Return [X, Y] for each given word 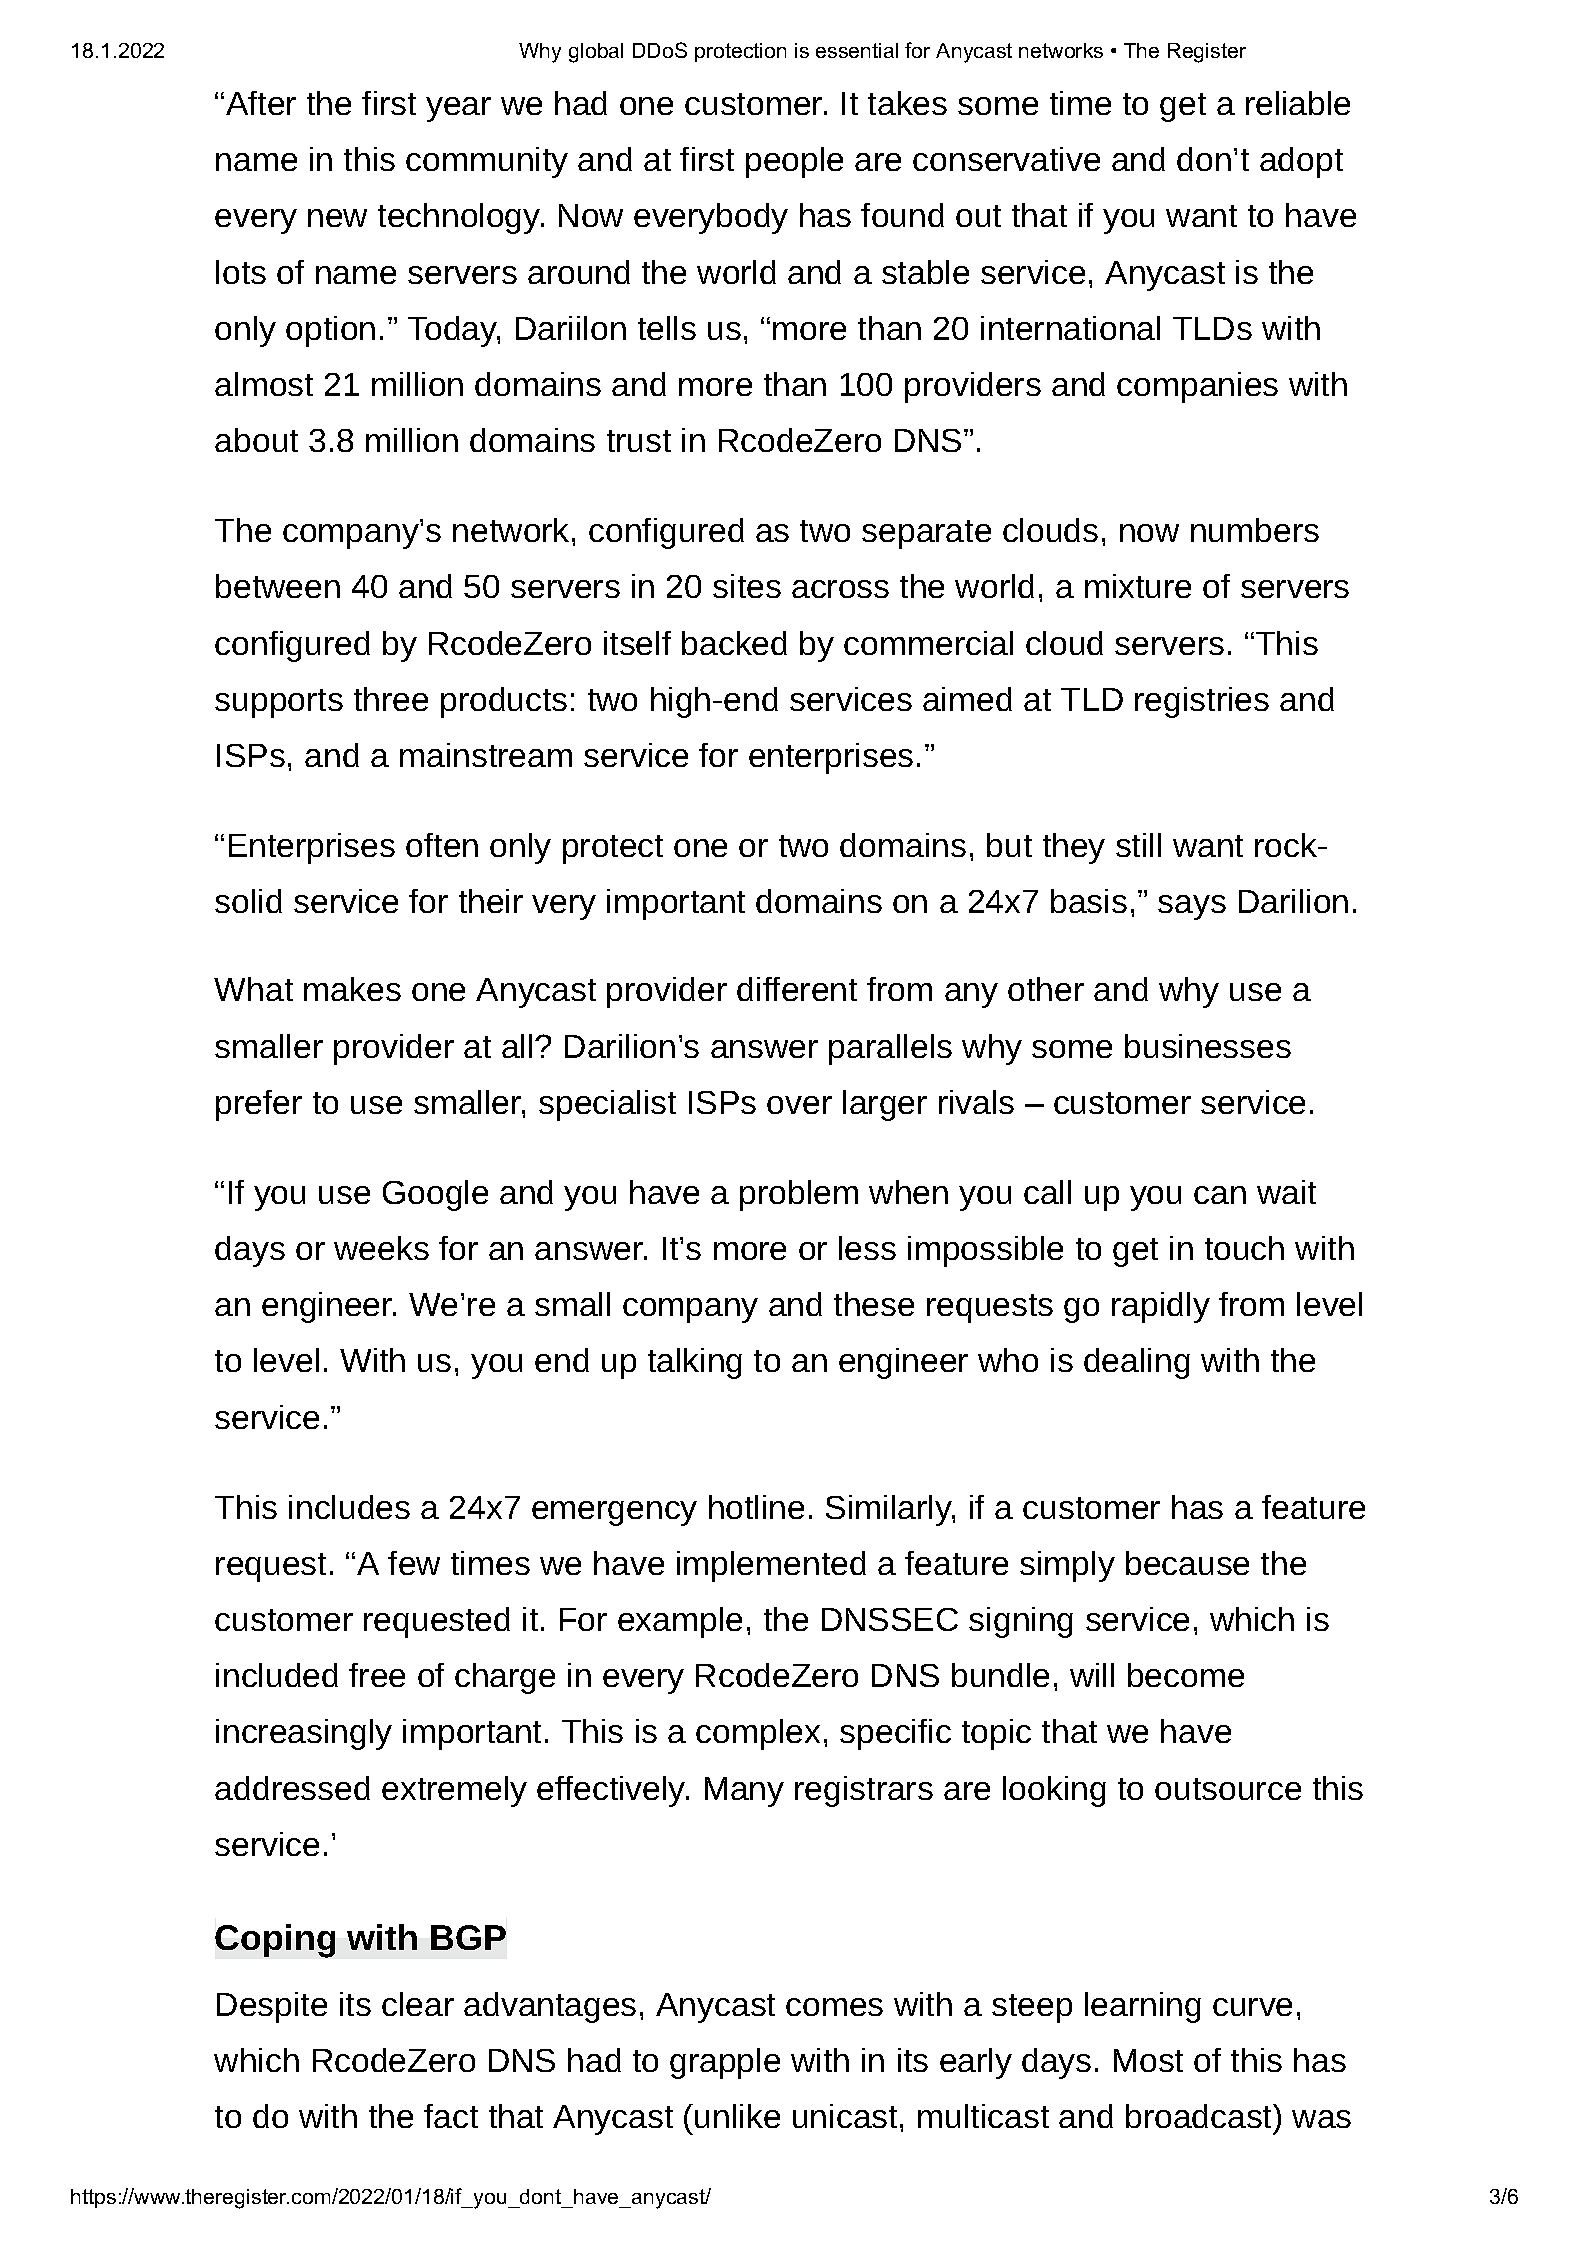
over [799, 1105]
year [458, 109]
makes [352, 989]
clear [418, 2004]
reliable [1298, 103]
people [794, 162]
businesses [1208, 1046]
